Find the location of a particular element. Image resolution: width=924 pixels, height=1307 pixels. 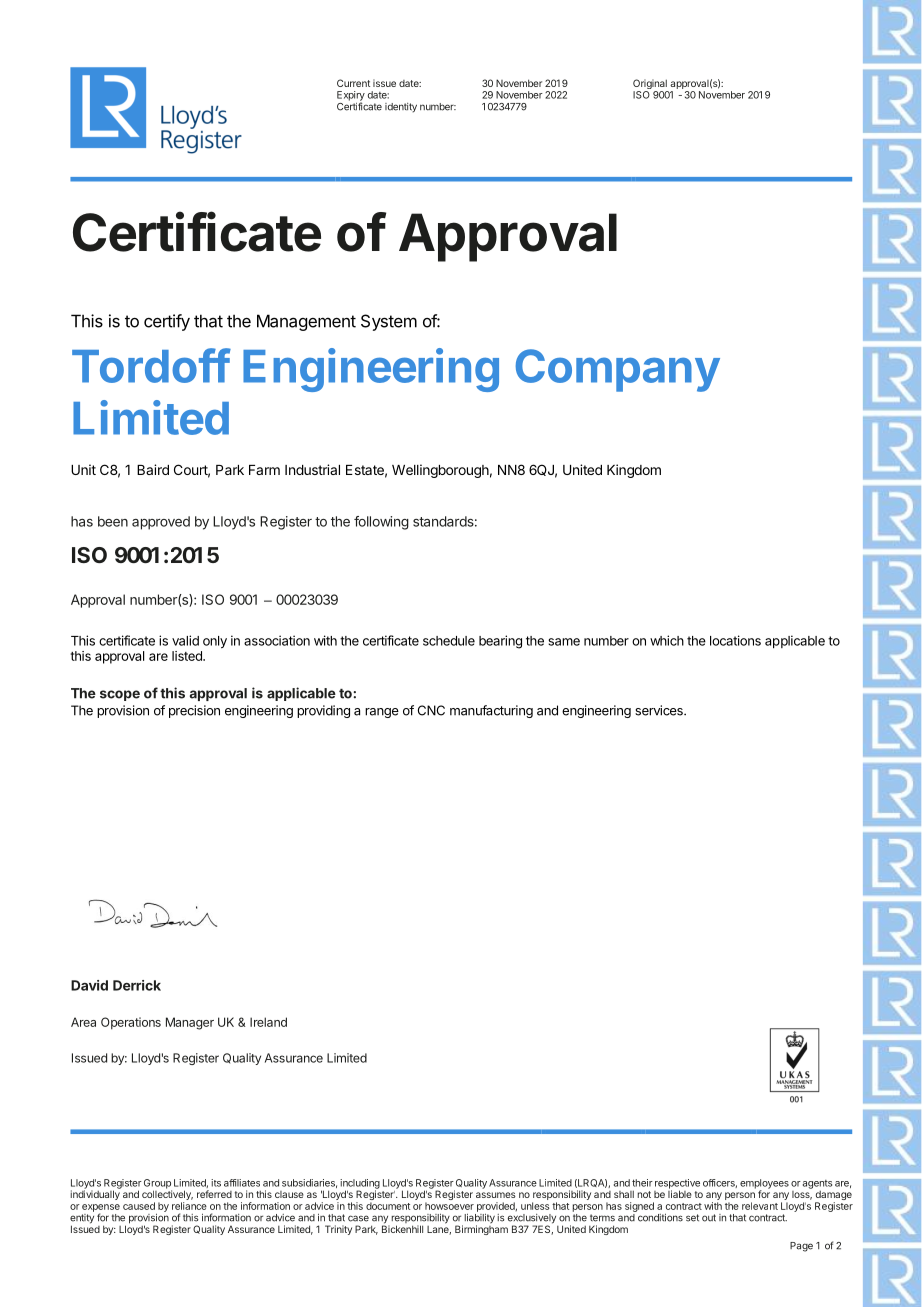

out is located at coordinates (709, 1218).
